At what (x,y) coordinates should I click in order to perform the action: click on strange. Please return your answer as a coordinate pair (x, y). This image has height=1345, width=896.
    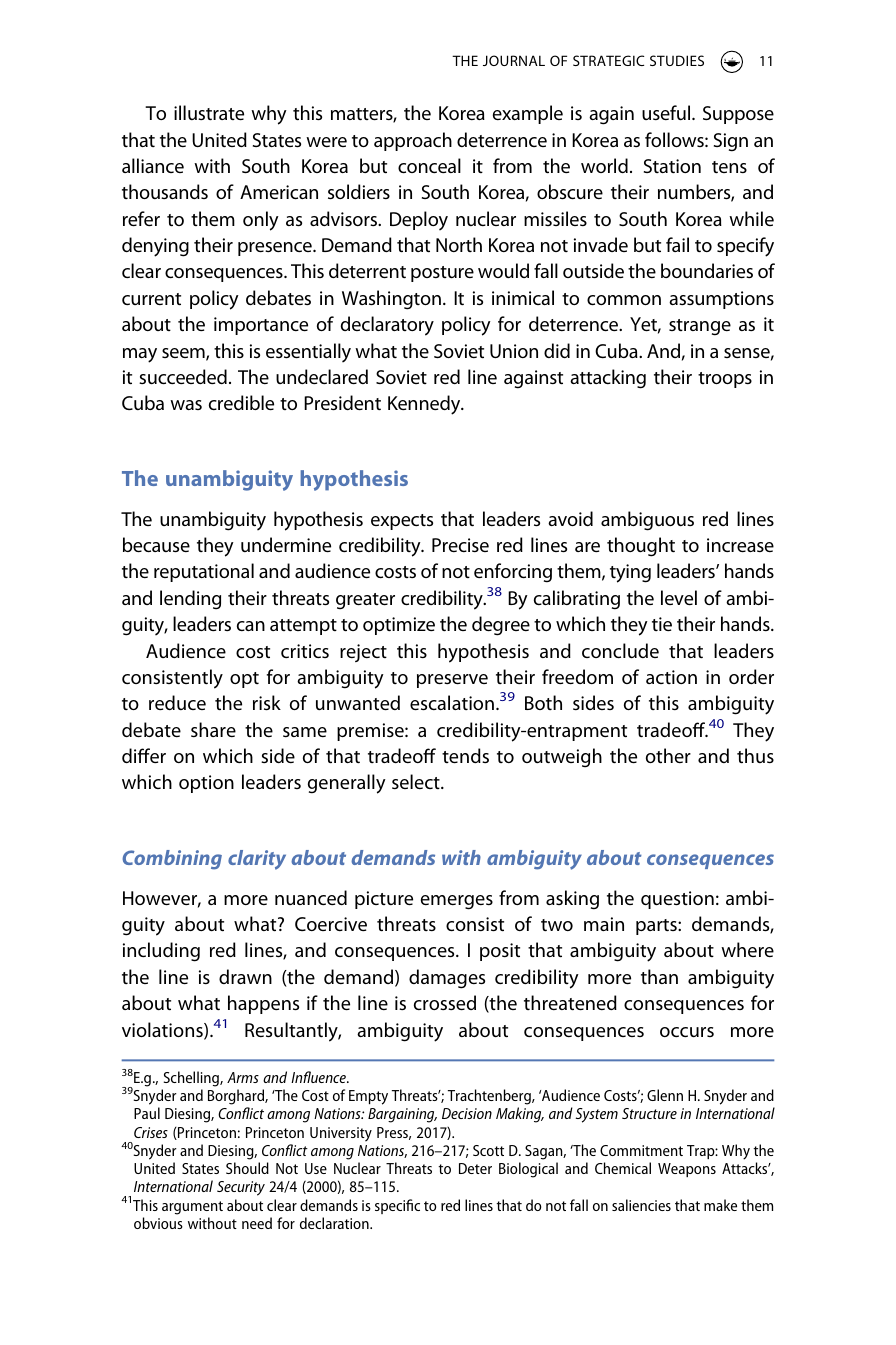
    Looking at the image, I should click on (700, 327).
